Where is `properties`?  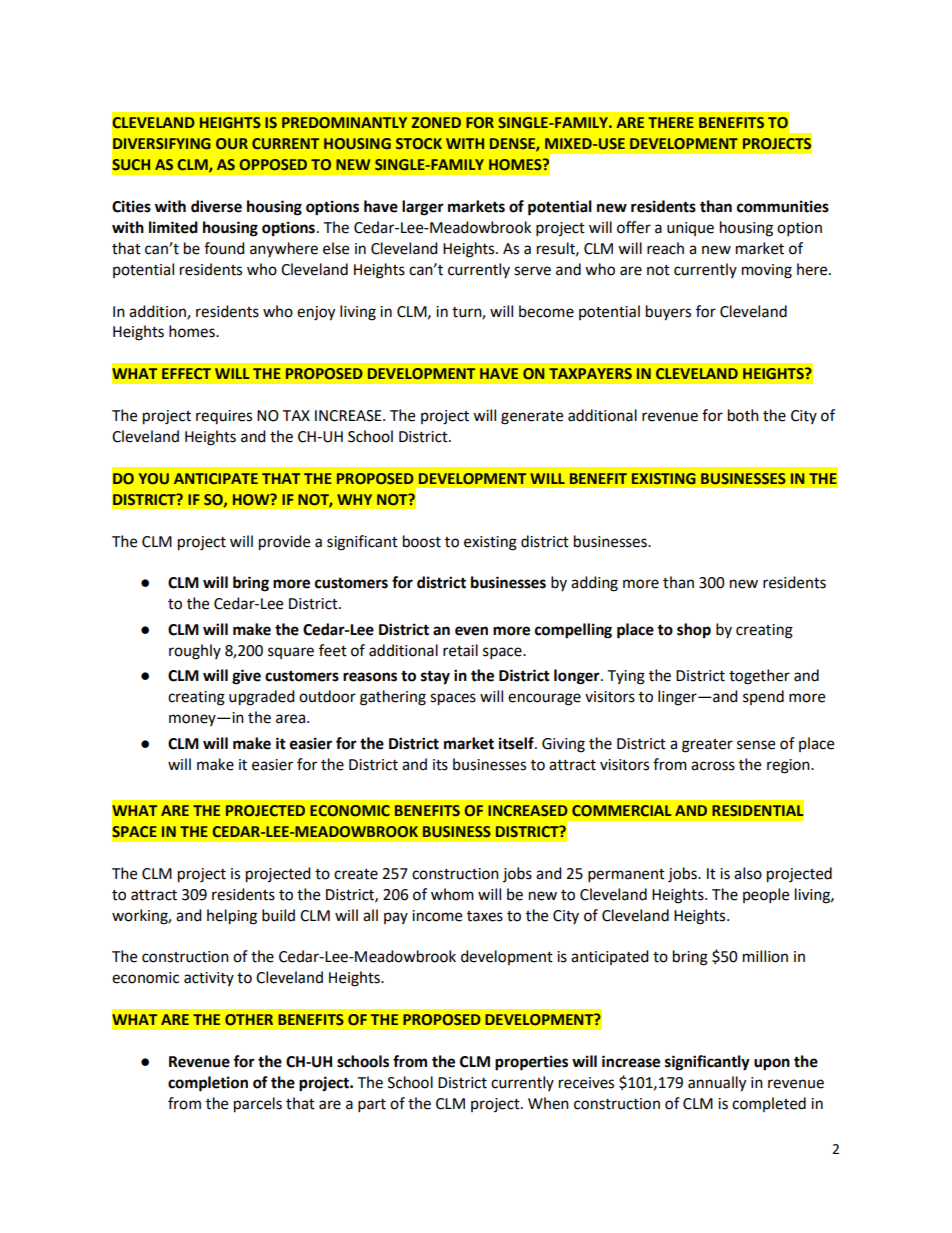
properties is located at coordinates (531, 1063).
